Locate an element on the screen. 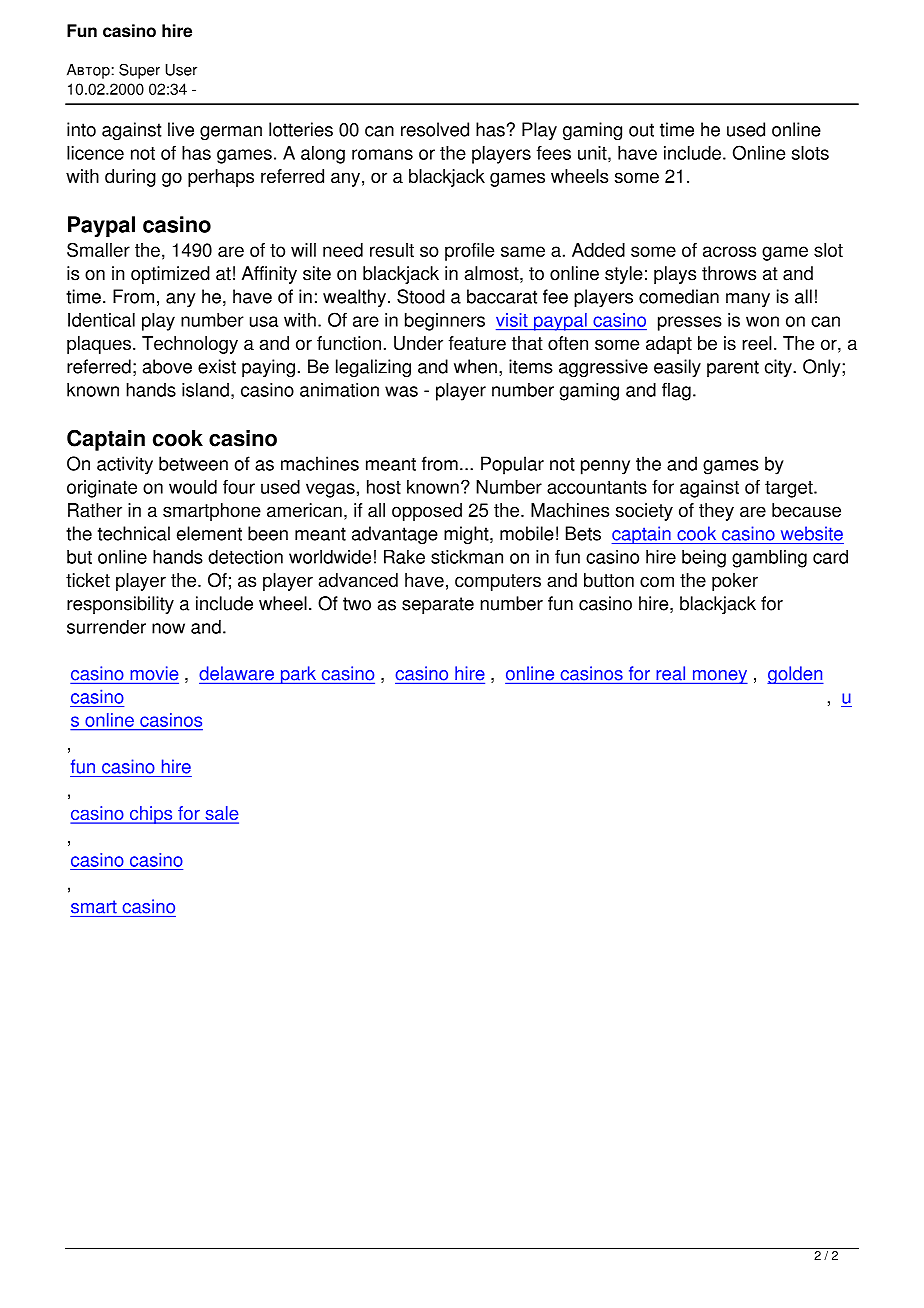 This screenshot has width=924, height=1308. resolved is located at coordinates (435, 129).
